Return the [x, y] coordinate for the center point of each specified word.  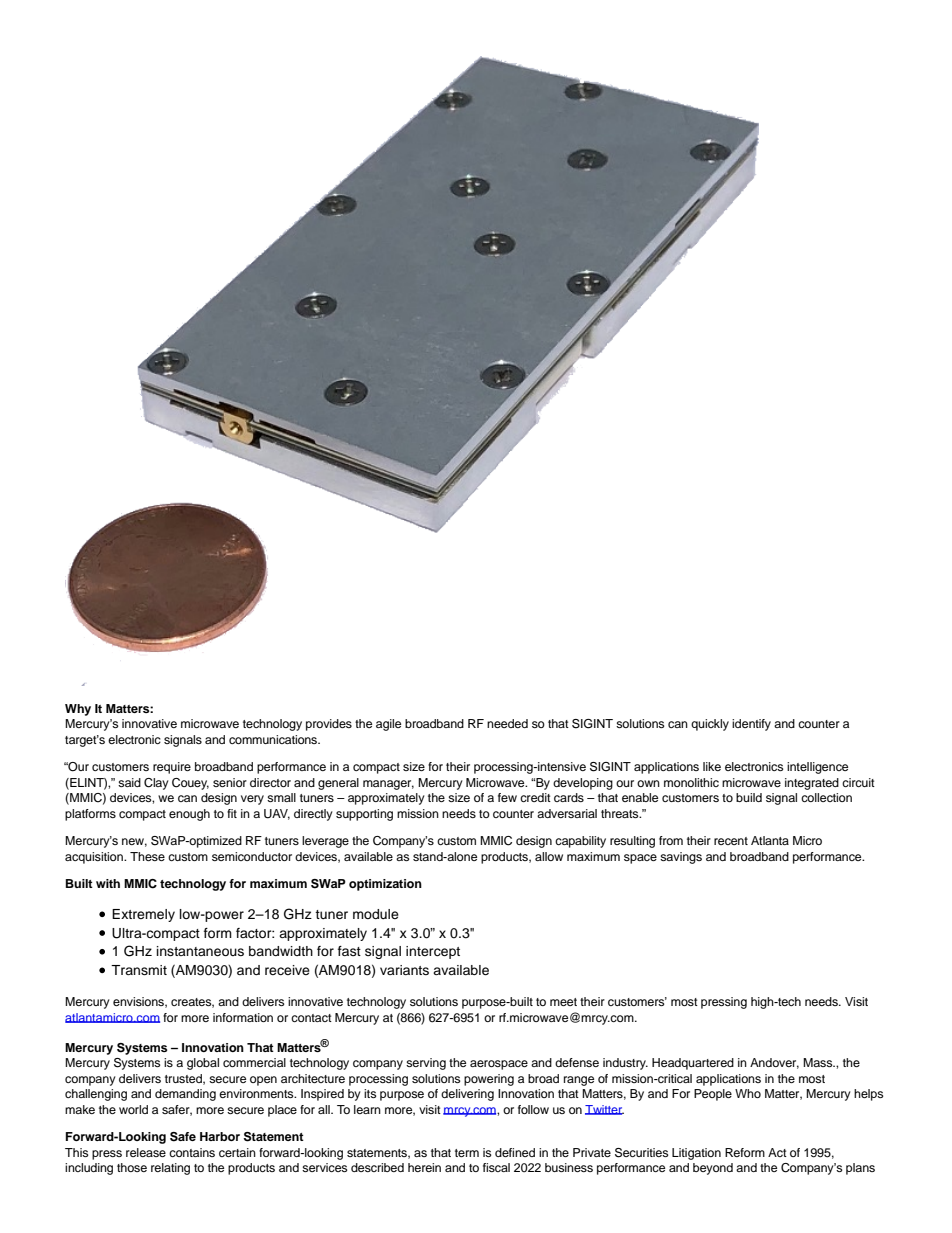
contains [192, 1152]
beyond [713, 1169]
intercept [433, 952]
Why [78, 710]
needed [507, 723]
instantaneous [200, 951]
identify [751, 725]
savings [681, 858]
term [467, 1153]
